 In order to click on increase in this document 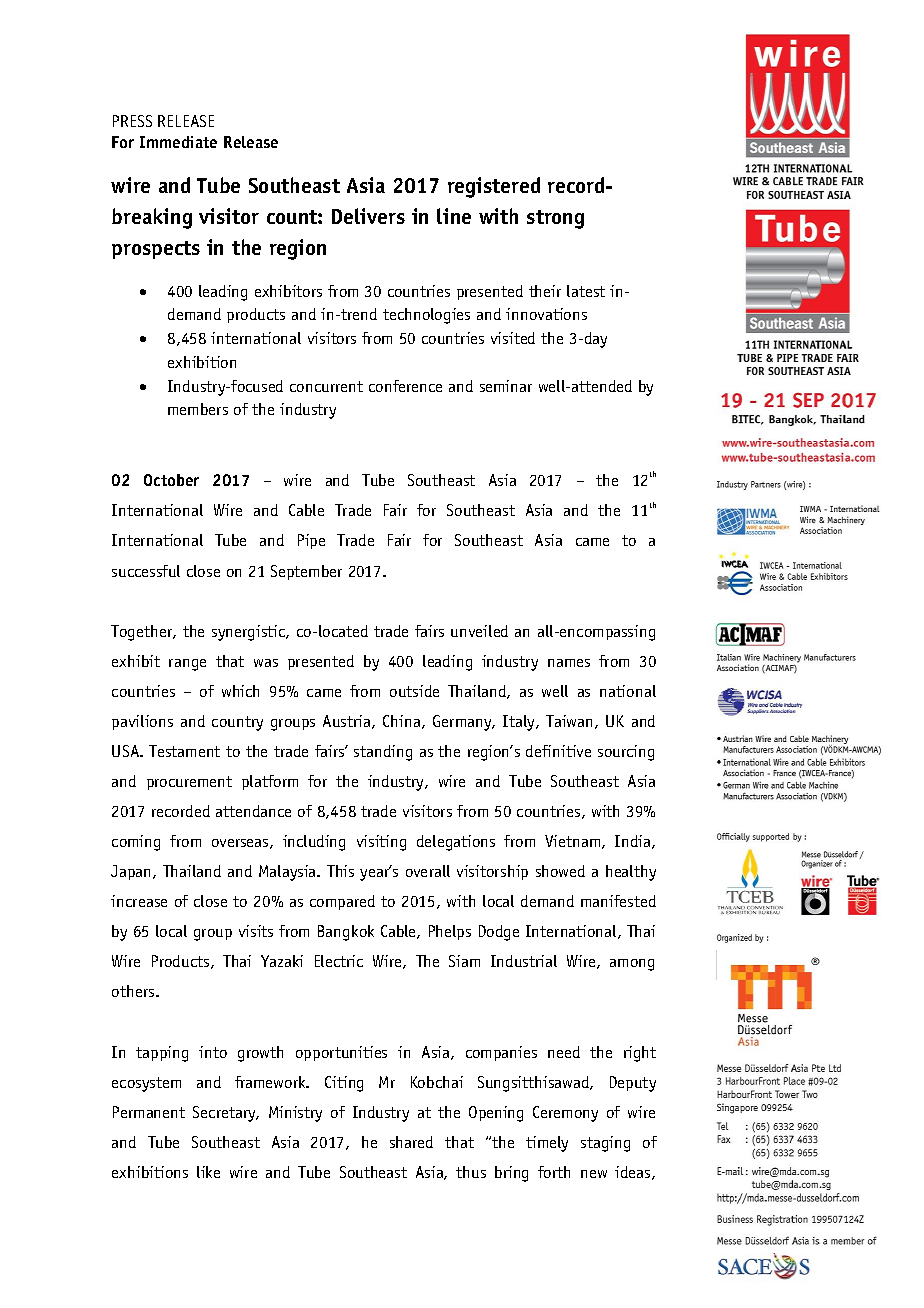, I will do `click(139, 901)`.
